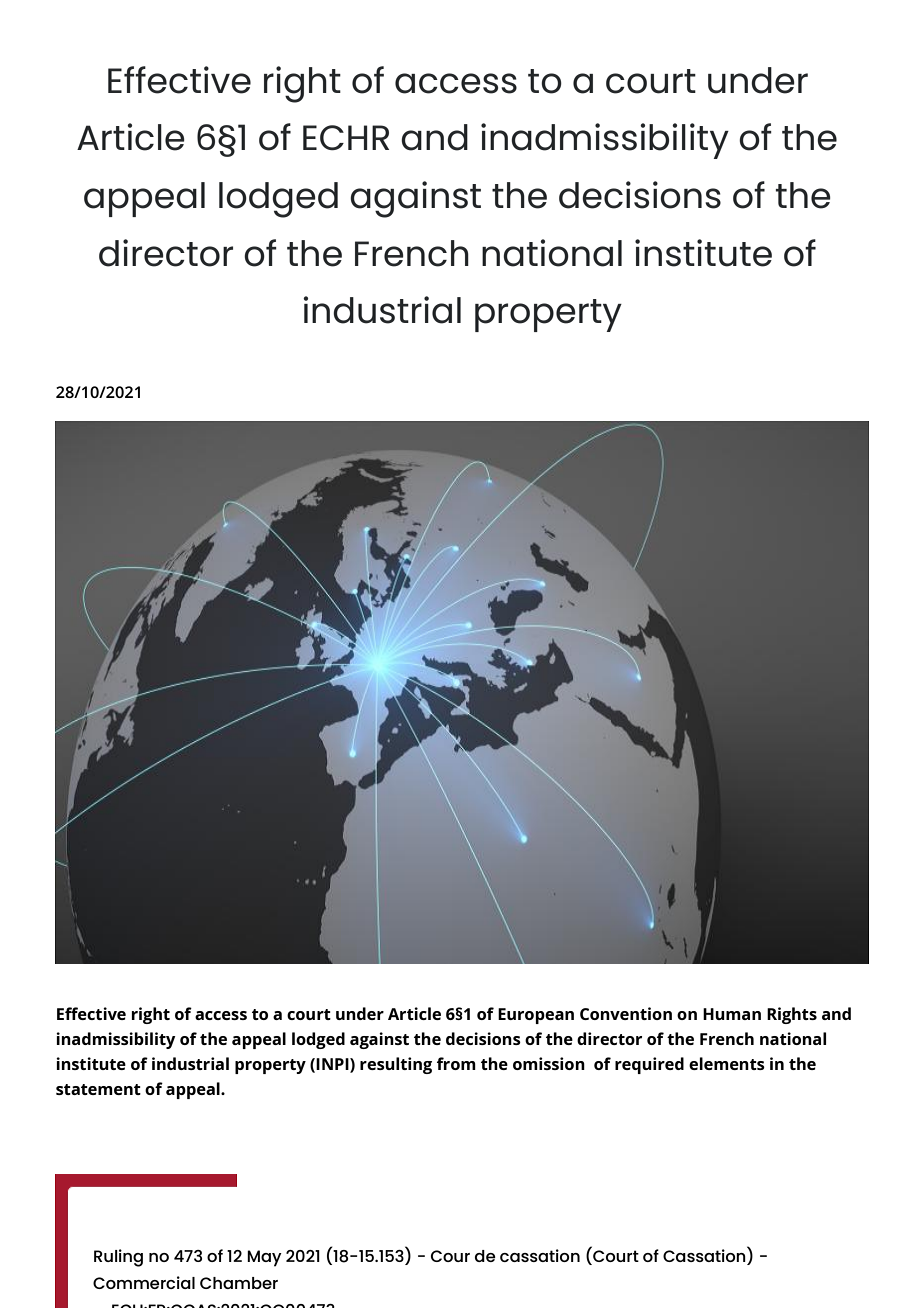 The width and height of the screenshot is (924, 1308). What do you see at coordinates (732, 1014) in the screenshot?
I see `Human` at bounding box center [732, 1014].
